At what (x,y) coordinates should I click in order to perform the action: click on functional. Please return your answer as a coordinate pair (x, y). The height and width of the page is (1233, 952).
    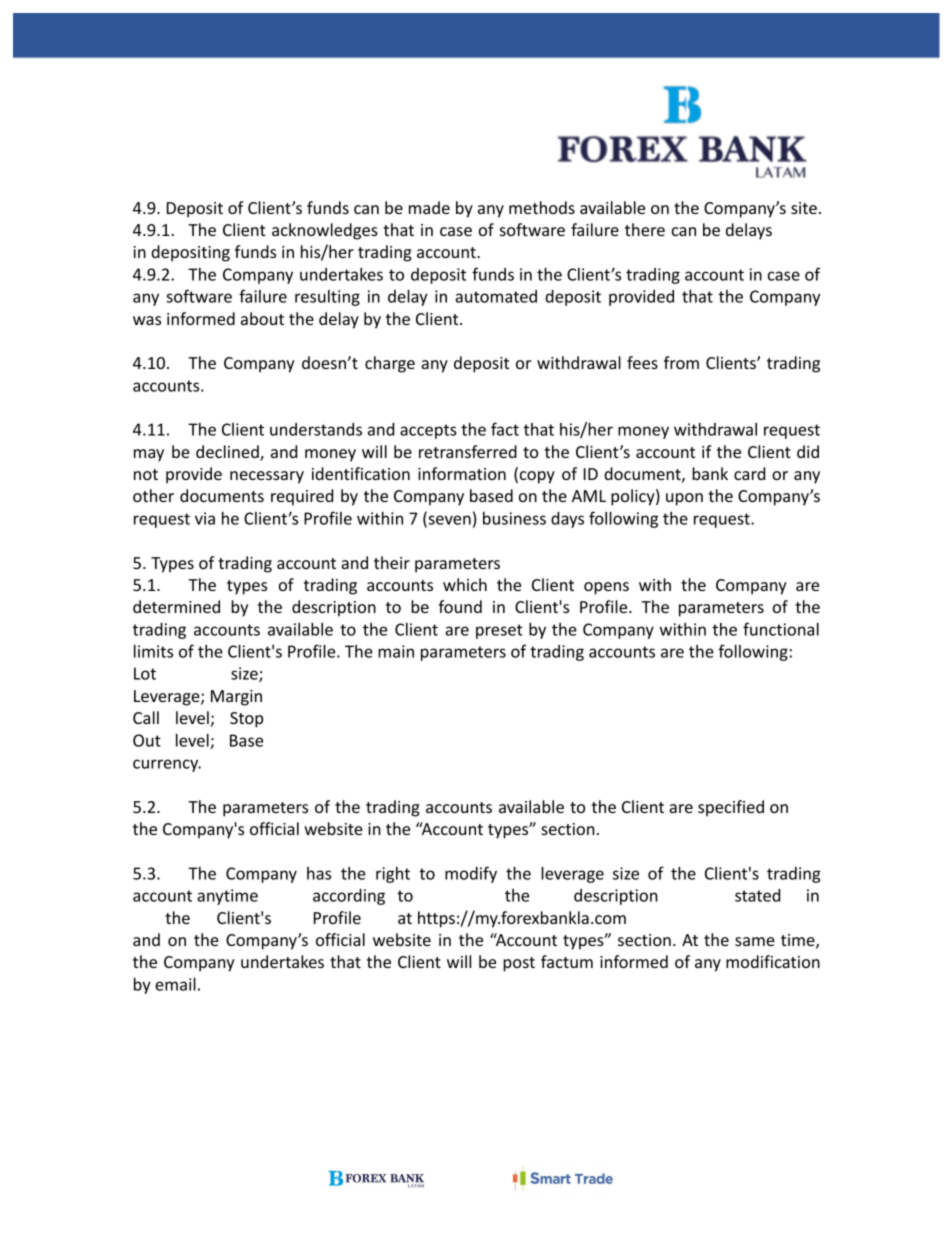
    Looking at the image, I should click on (781, 629).
